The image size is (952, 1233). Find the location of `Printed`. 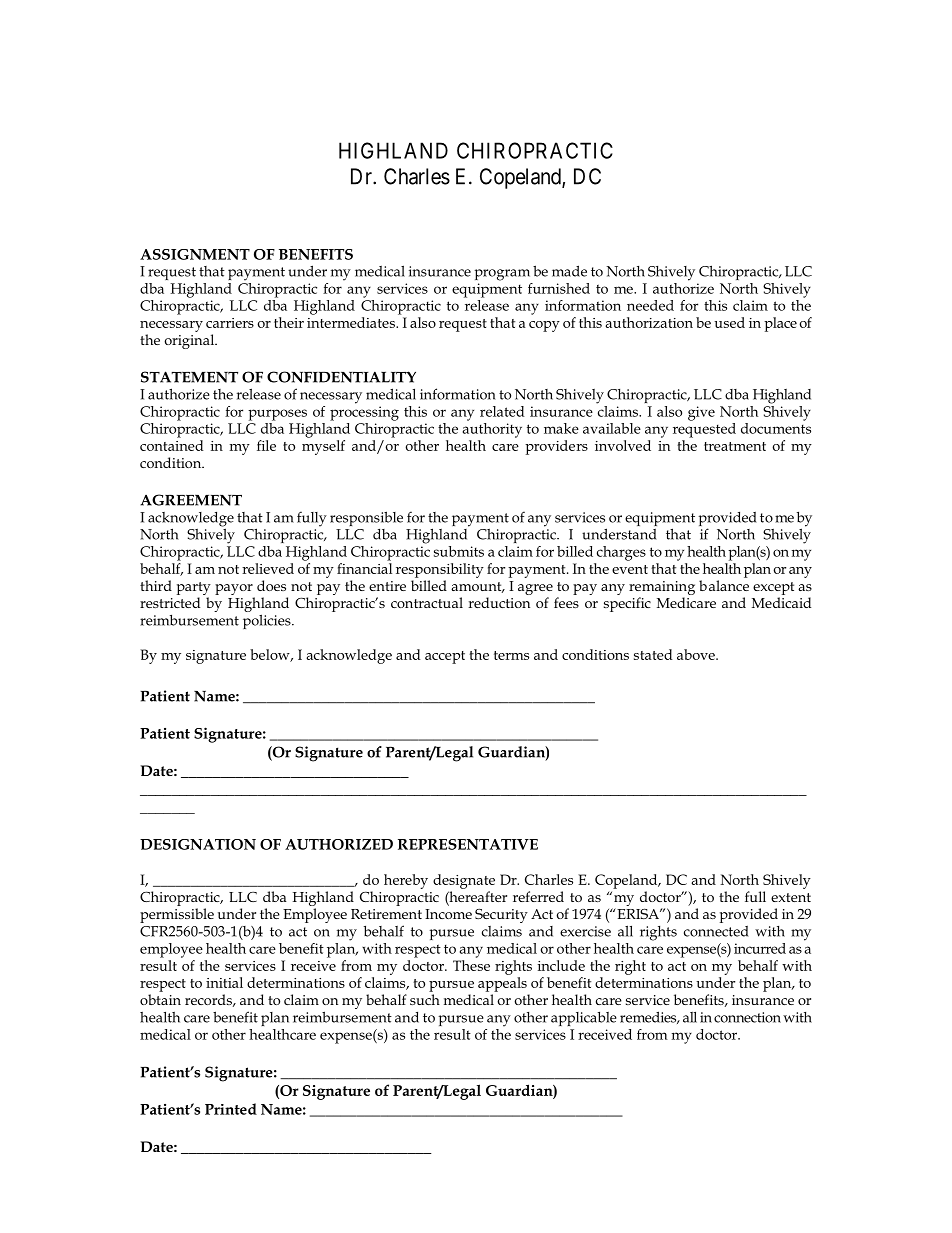

Printed is located at coordinates (231, 1109).
